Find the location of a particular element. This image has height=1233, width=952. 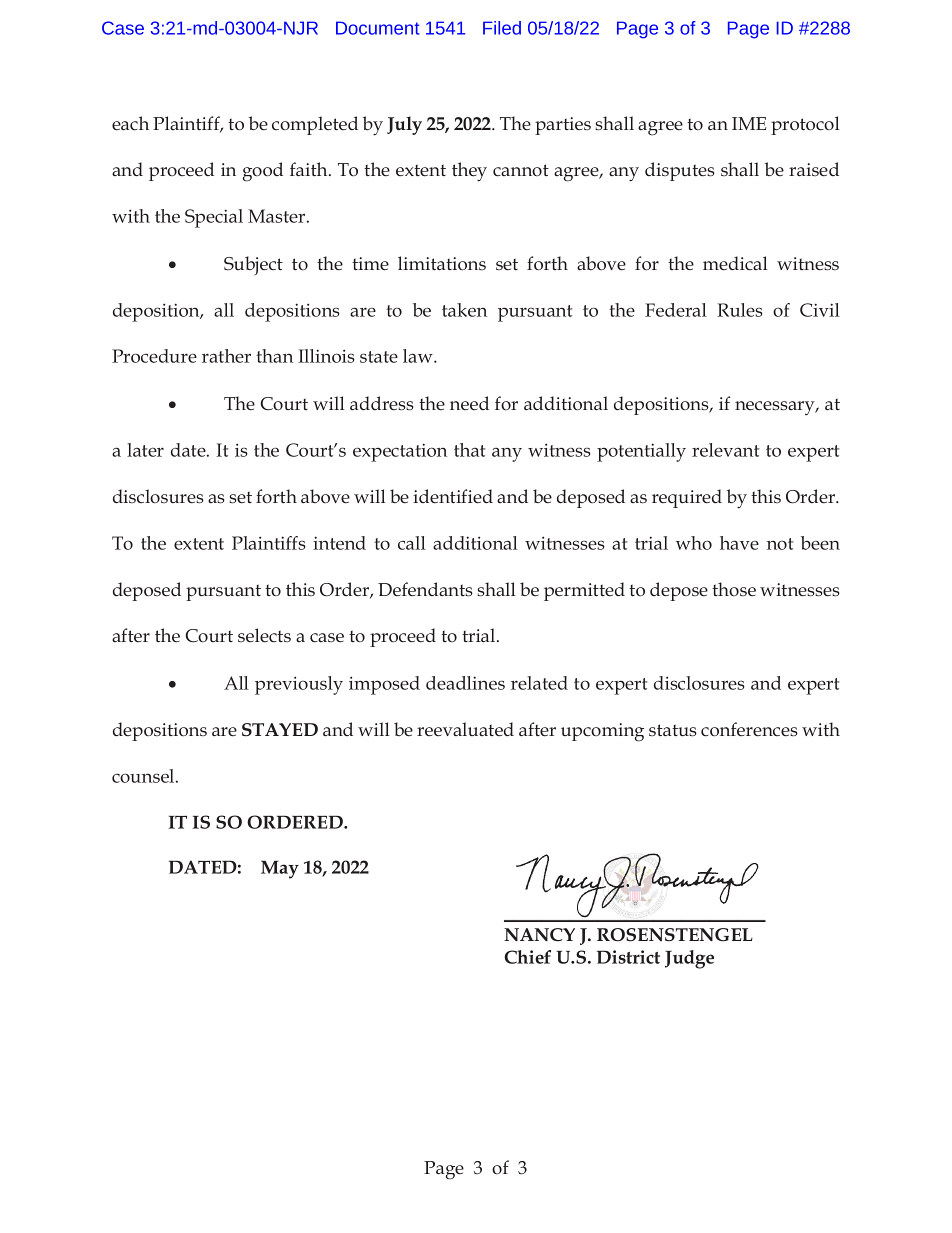

Judge is located at coordinates (689, 959).
